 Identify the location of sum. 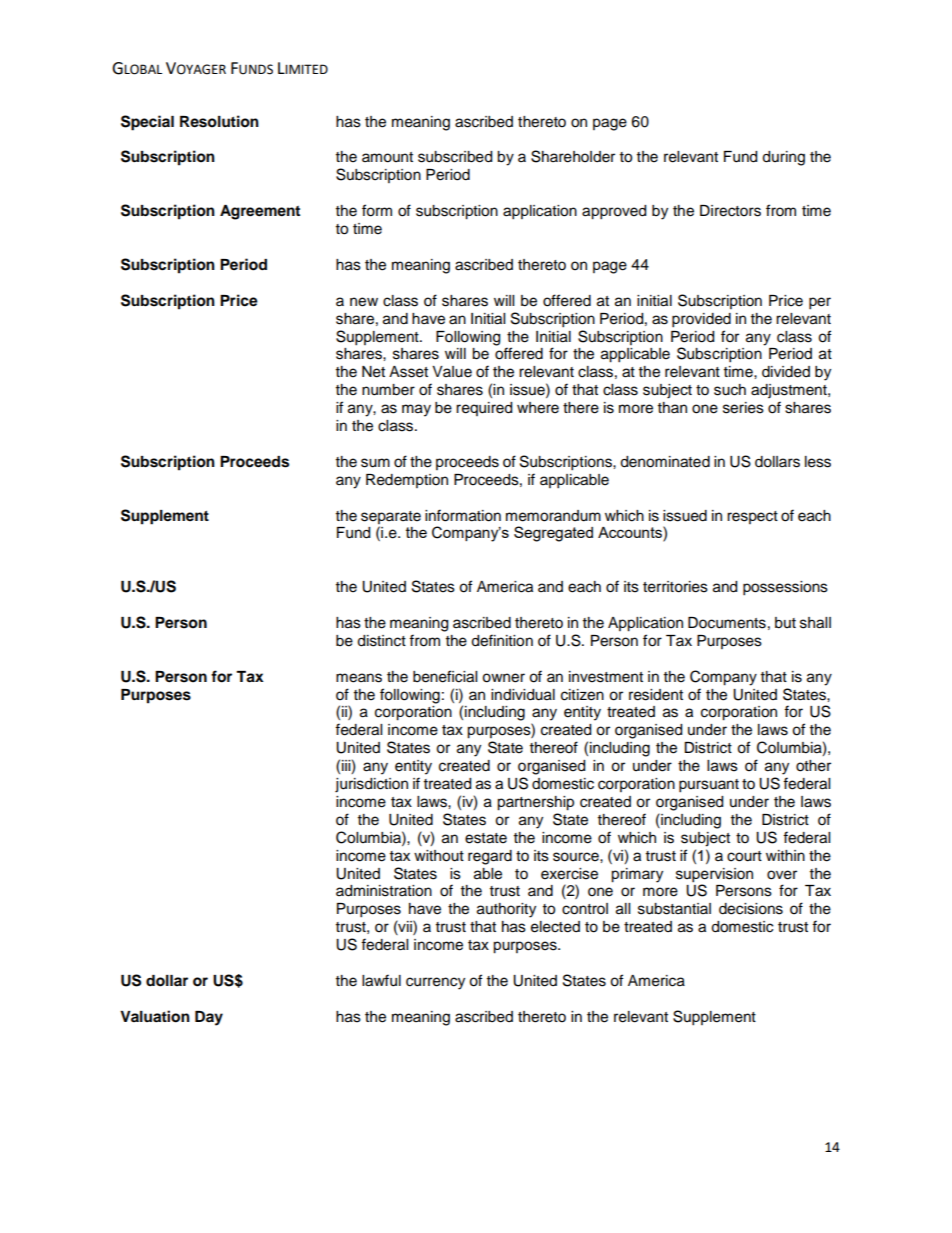
(375, 463).
